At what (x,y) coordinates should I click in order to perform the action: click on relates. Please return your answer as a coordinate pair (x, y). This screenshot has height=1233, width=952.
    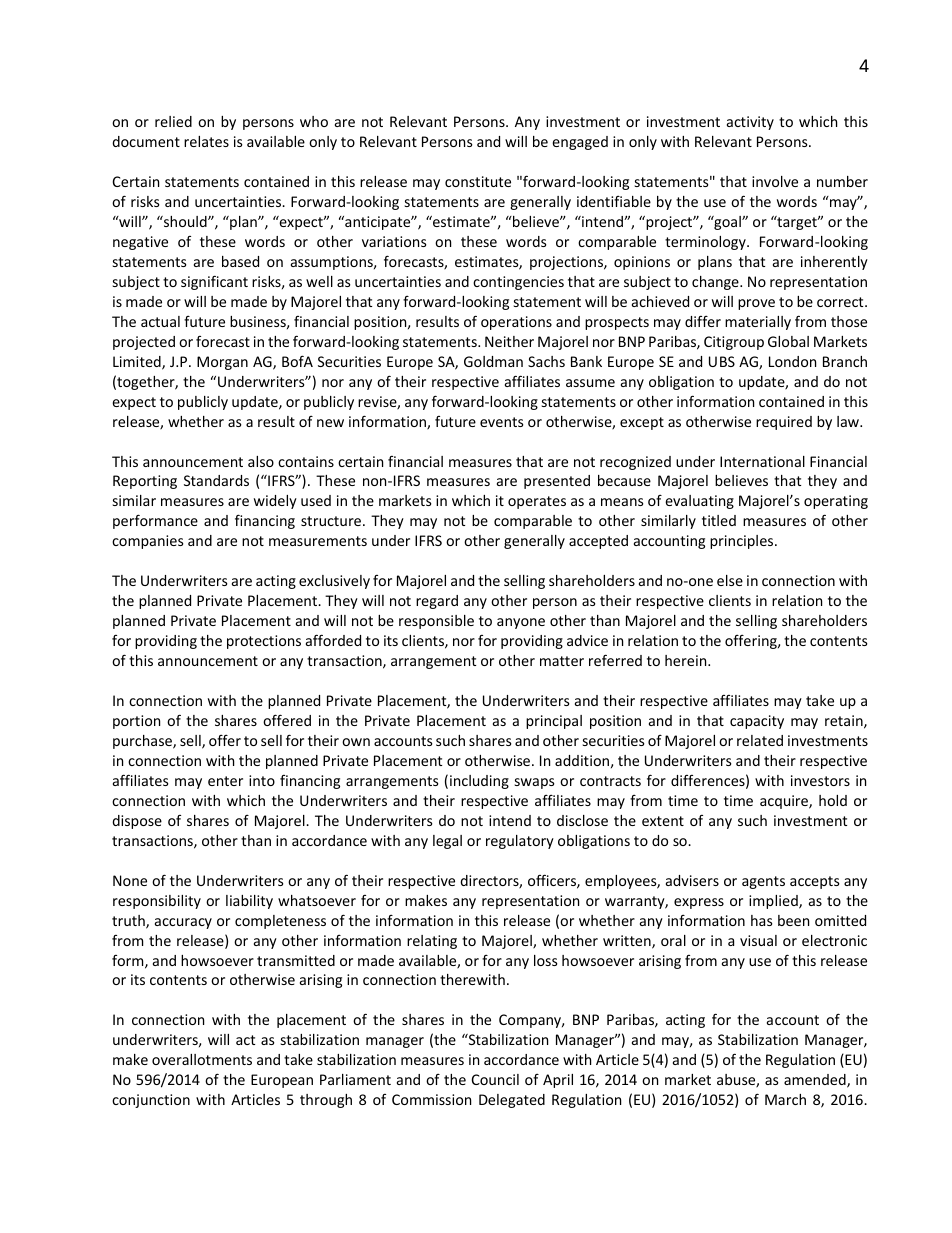
    Looking at the image, I should click on (206, 141).
